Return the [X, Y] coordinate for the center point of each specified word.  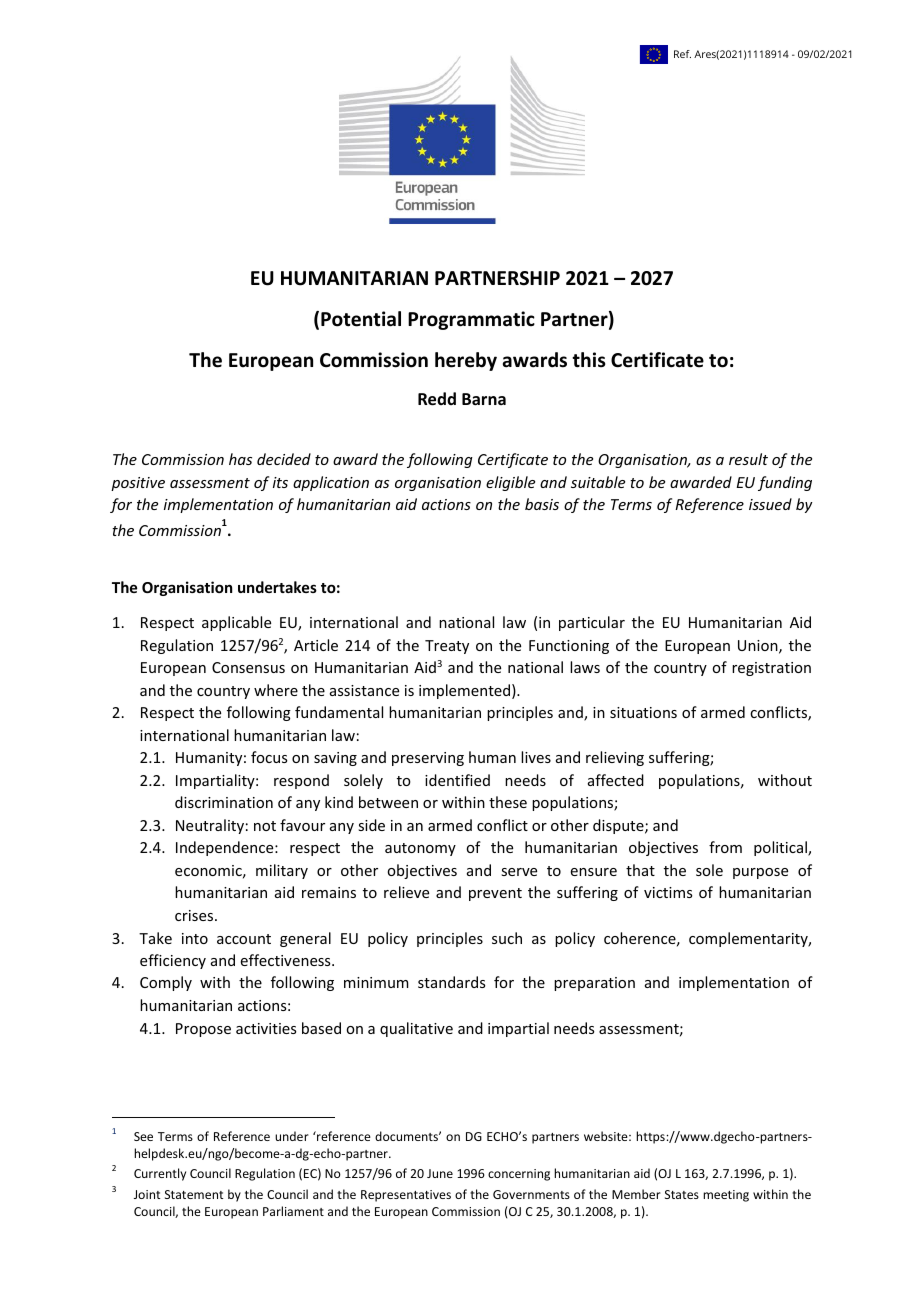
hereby [466, 361]
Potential [361, 319]
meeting [726, 1196]
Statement [194, 1194]
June [440, 1173]
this [589, 360]
